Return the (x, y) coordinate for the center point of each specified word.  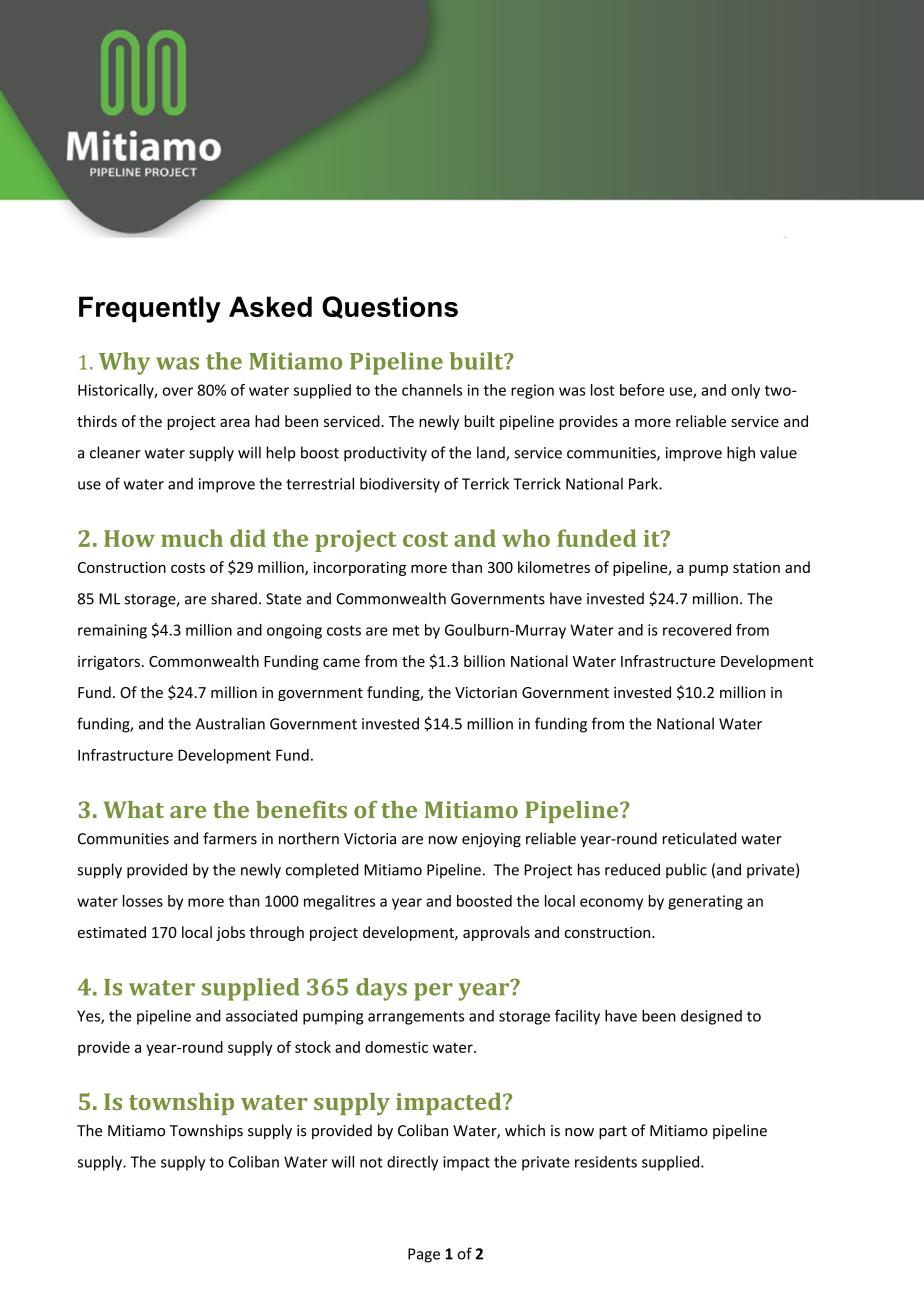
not (371, 1162)
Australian (230, 723)
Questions (390, 307)
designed (711, 1017)
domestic (396, 1047)
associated (261, 1016)
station (756, 567)
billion (484, 661)
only (745, 391)
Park (644, 483)
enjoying (491, 840)
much (192, 538)
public (686, 871)
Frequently (150, 309)
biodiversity (400, 485)
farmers (230, 838)
